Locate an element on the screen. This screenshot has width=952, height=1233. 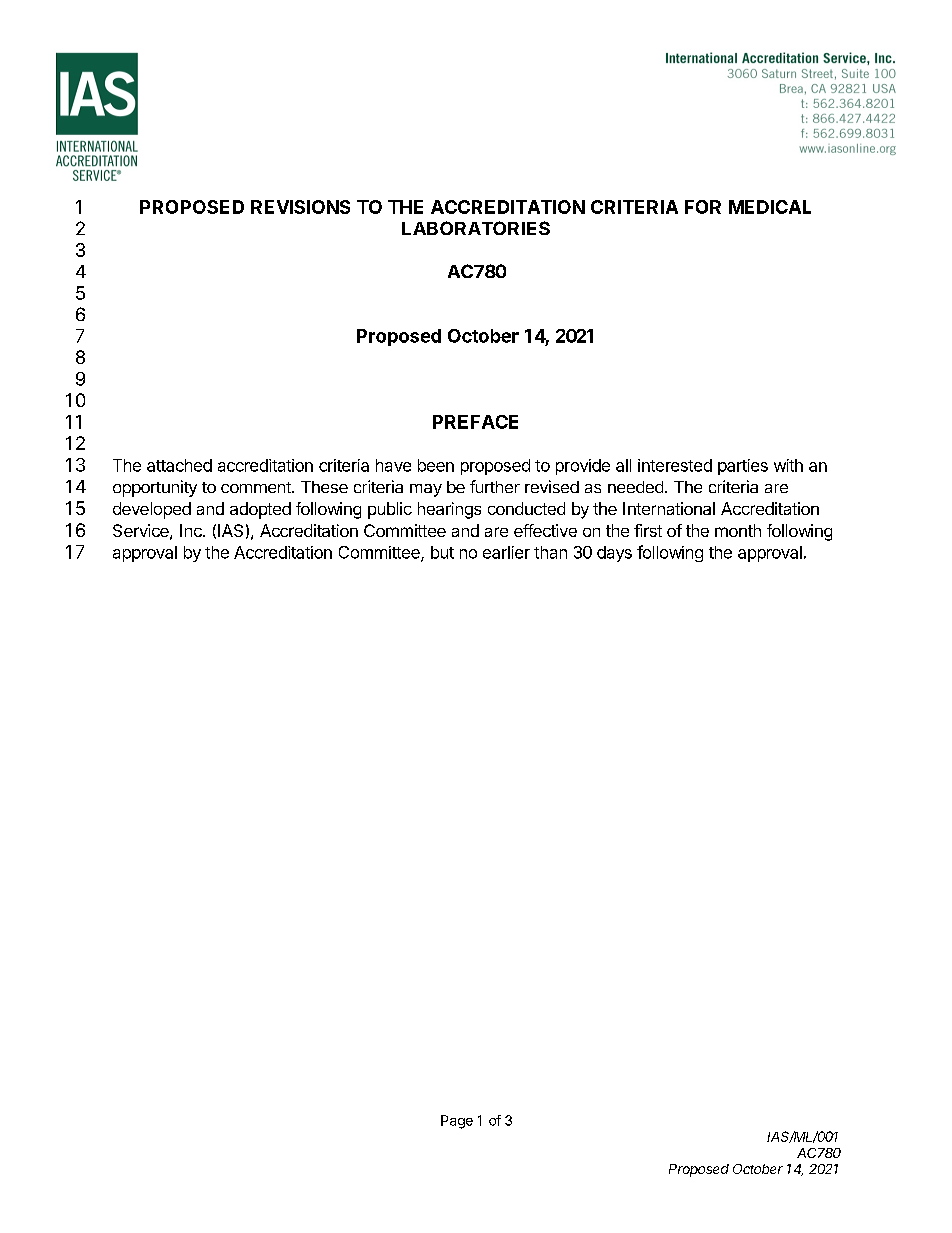
Page is located at coordinates (457, 1122).
